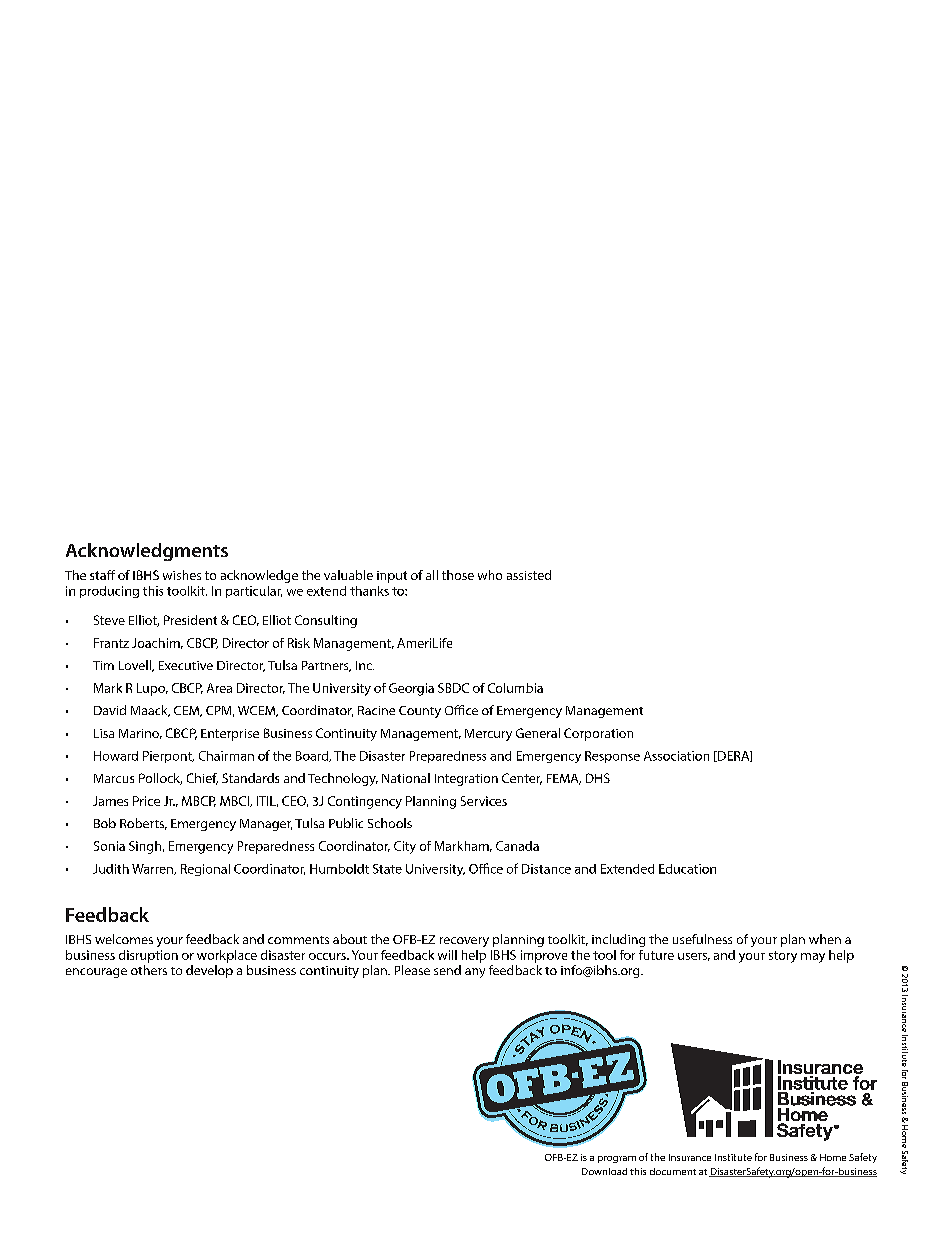  Describe the element at coordinates (694, 957) in the image. I see `users` at that location.
